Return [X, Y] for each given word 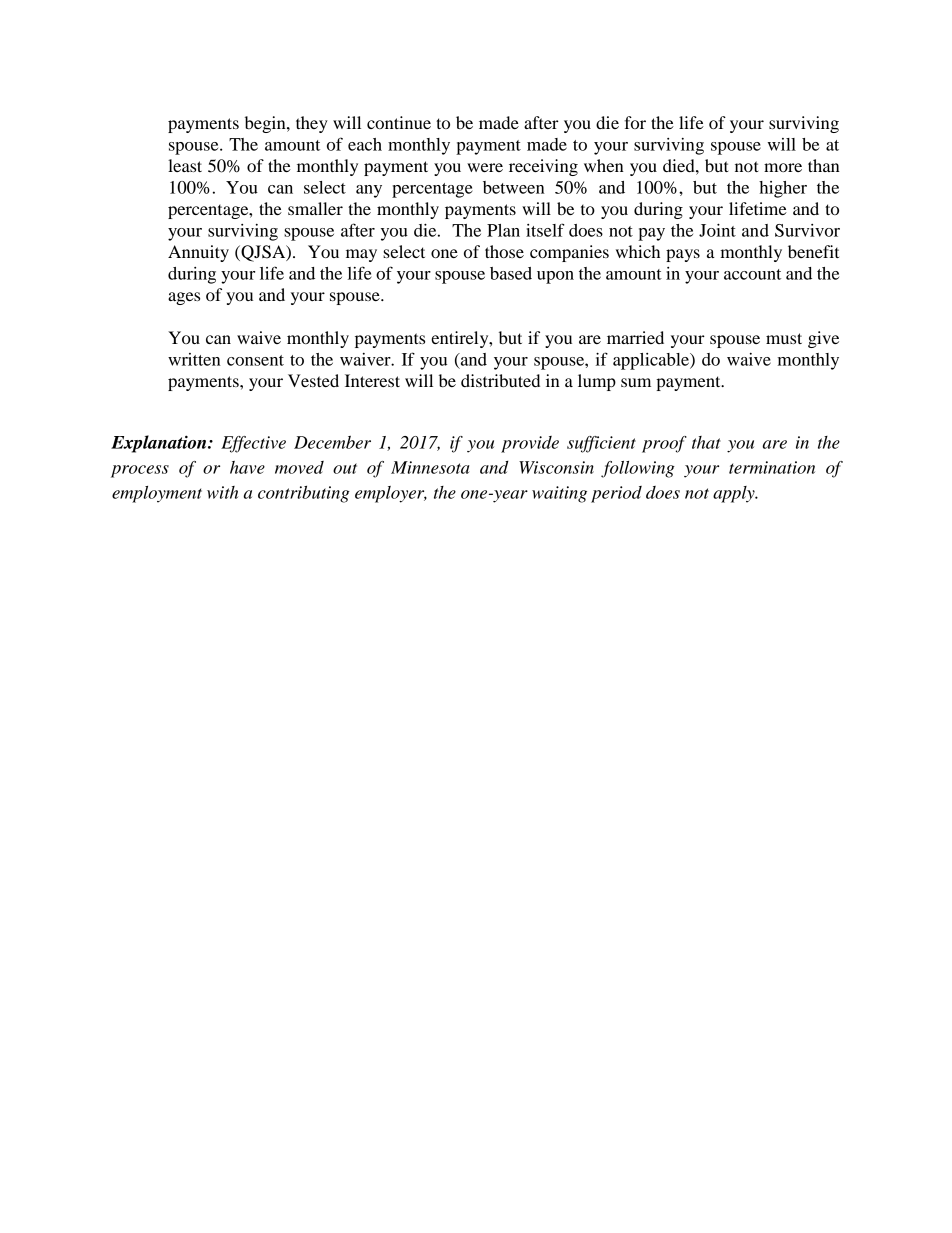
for [635, 122]
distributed [500, 380]
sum [636, 382]
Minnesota [430, 467]
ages [184, 298]
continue [399, 122]
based [511, 273]
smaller [315, 208]
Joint [717, 230]
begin [266, 124]
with [222, 492]
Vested [313, 380]
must [784, 338]
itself [545, 230]
